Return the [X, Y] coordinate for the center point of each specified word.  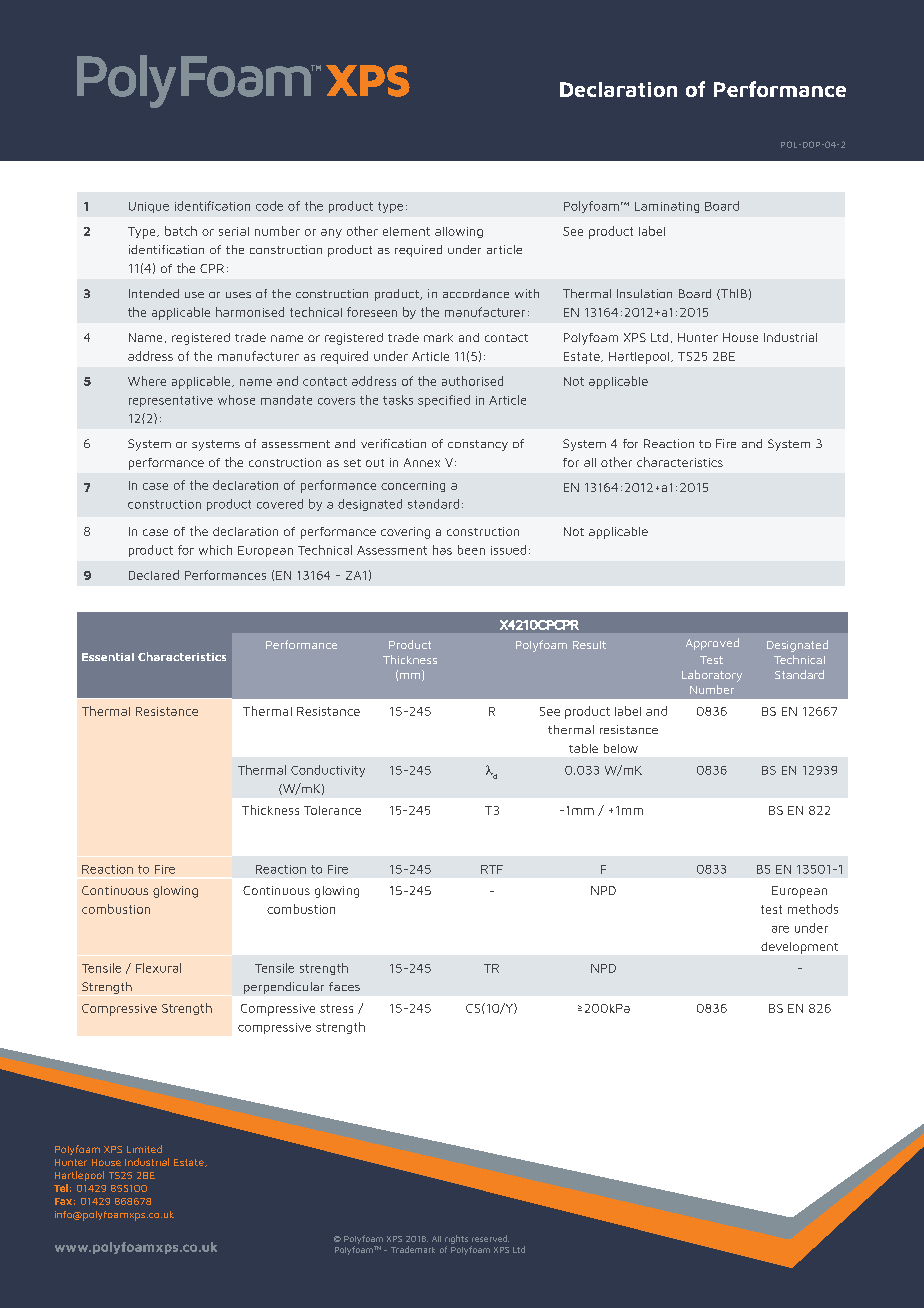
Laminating [667, 207]
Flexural [158, 968]
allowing [459, 232]
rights [456, 1239]
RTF [492, 869]
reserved [490, 1238]
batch [181, 231]
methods [813, 909]
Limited [144, 1149]
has [442, 550]
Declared [154, 575]
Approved [712, 644]
